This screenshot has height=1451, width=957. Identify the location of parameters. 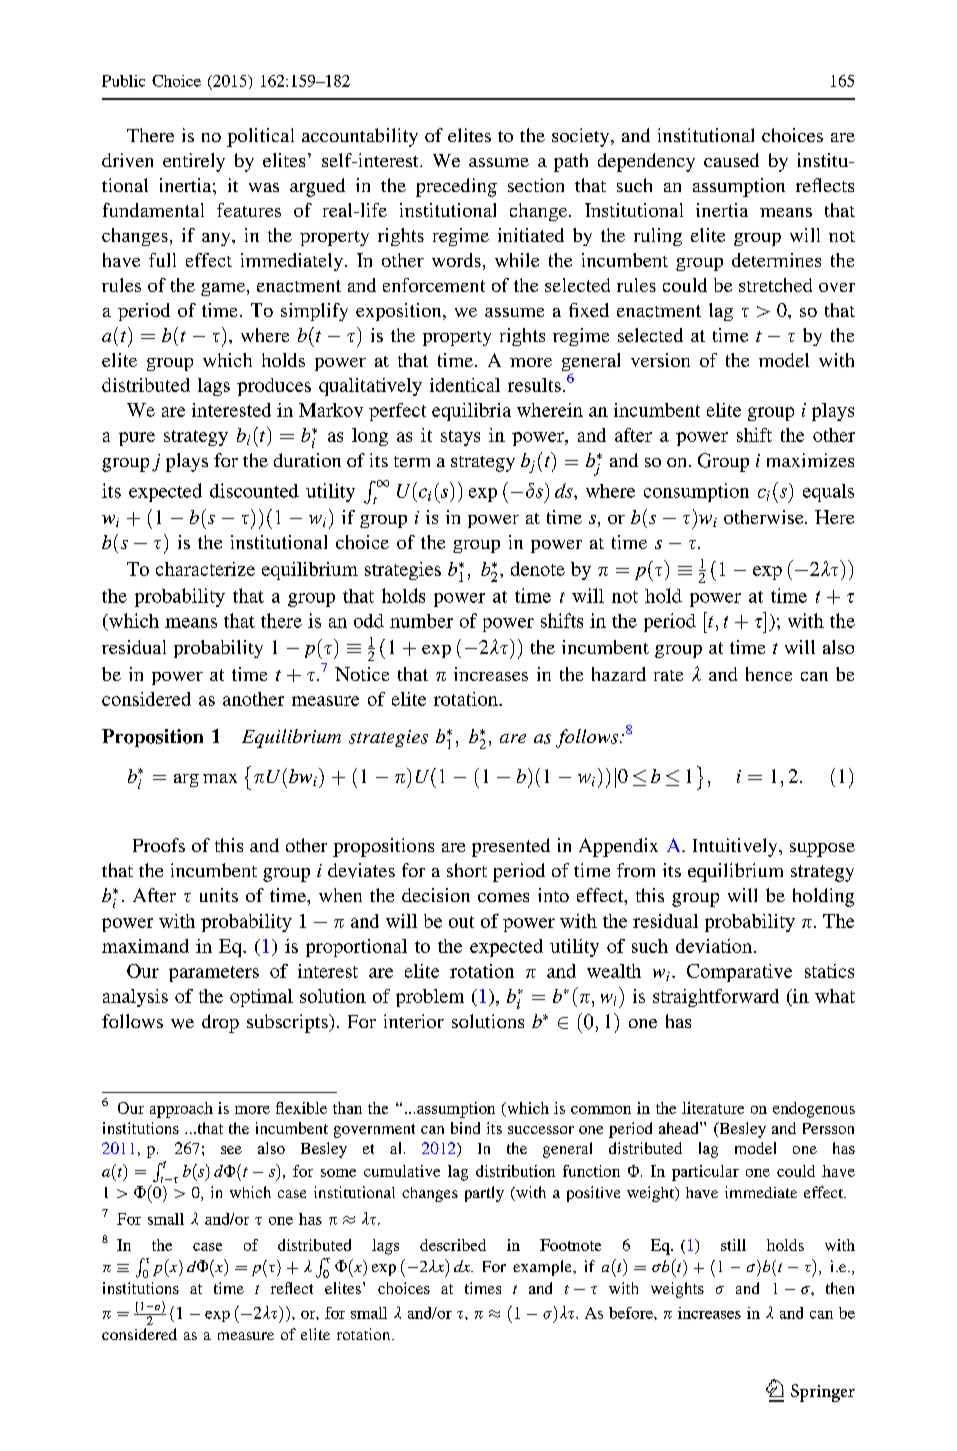
(214, 974).
